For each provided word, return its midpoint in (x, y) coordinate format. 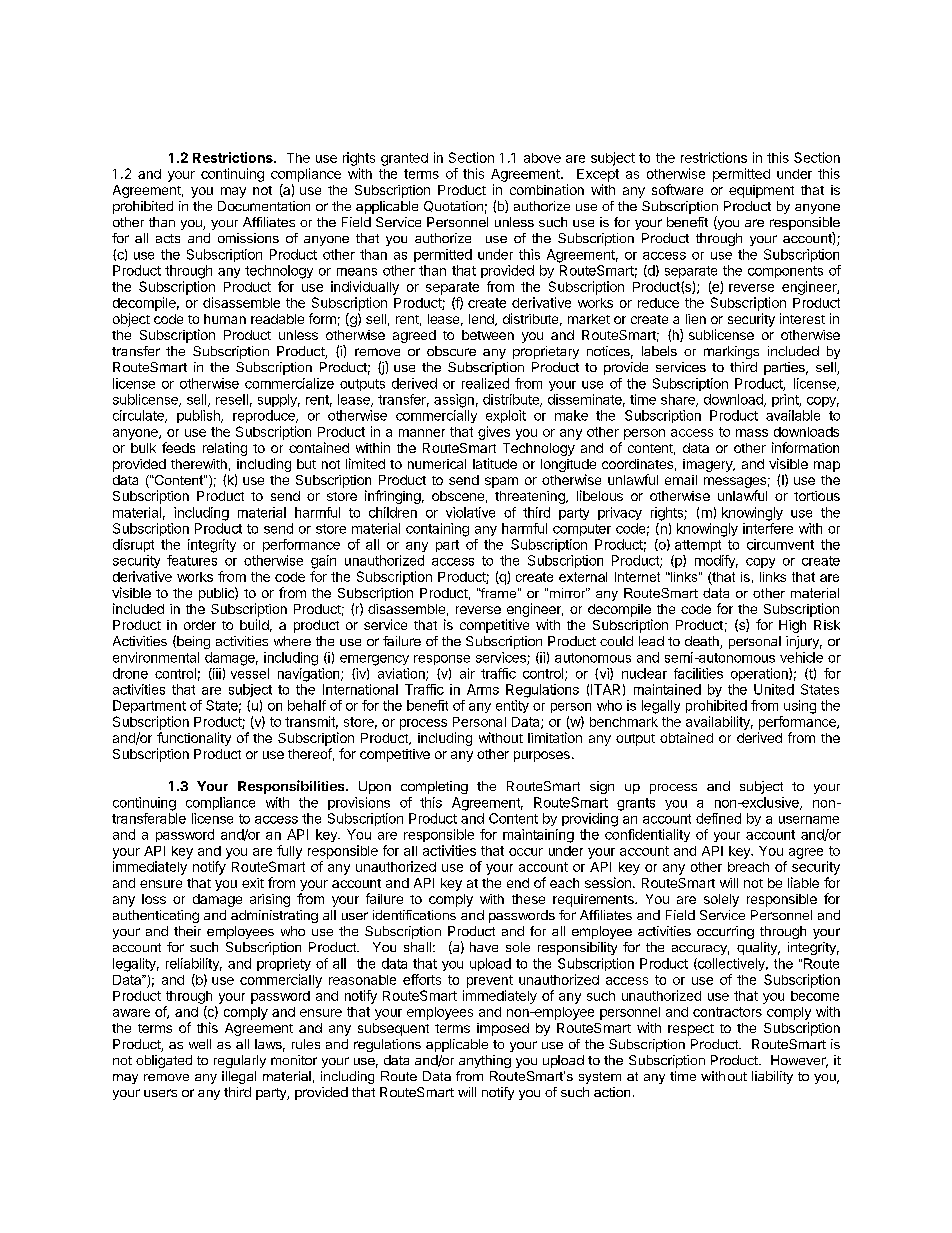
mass (752, 433)
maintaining (538, 836)
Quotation (453, 206)
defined (718, 818)
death (703, 642)
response (442, 660)
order (200, 625)
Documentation (264, 206)
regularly (240, 1061)
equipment (761, 191)
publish (199, 416)
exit (253, 883)
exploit (506, 416)
